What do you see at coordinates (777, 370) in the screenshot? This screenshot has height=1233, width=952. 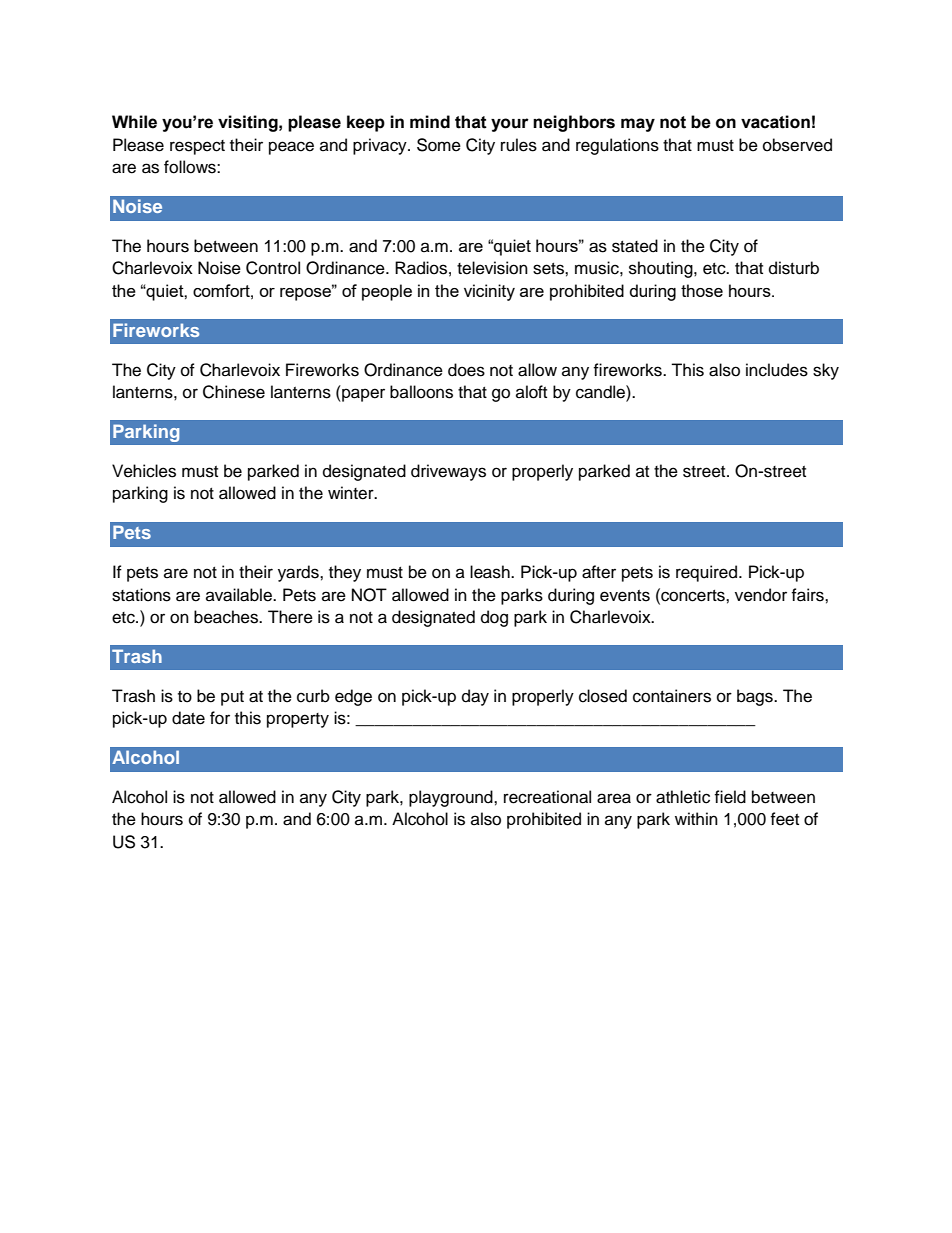 I see `includes` at bounding box center [777, 370].
